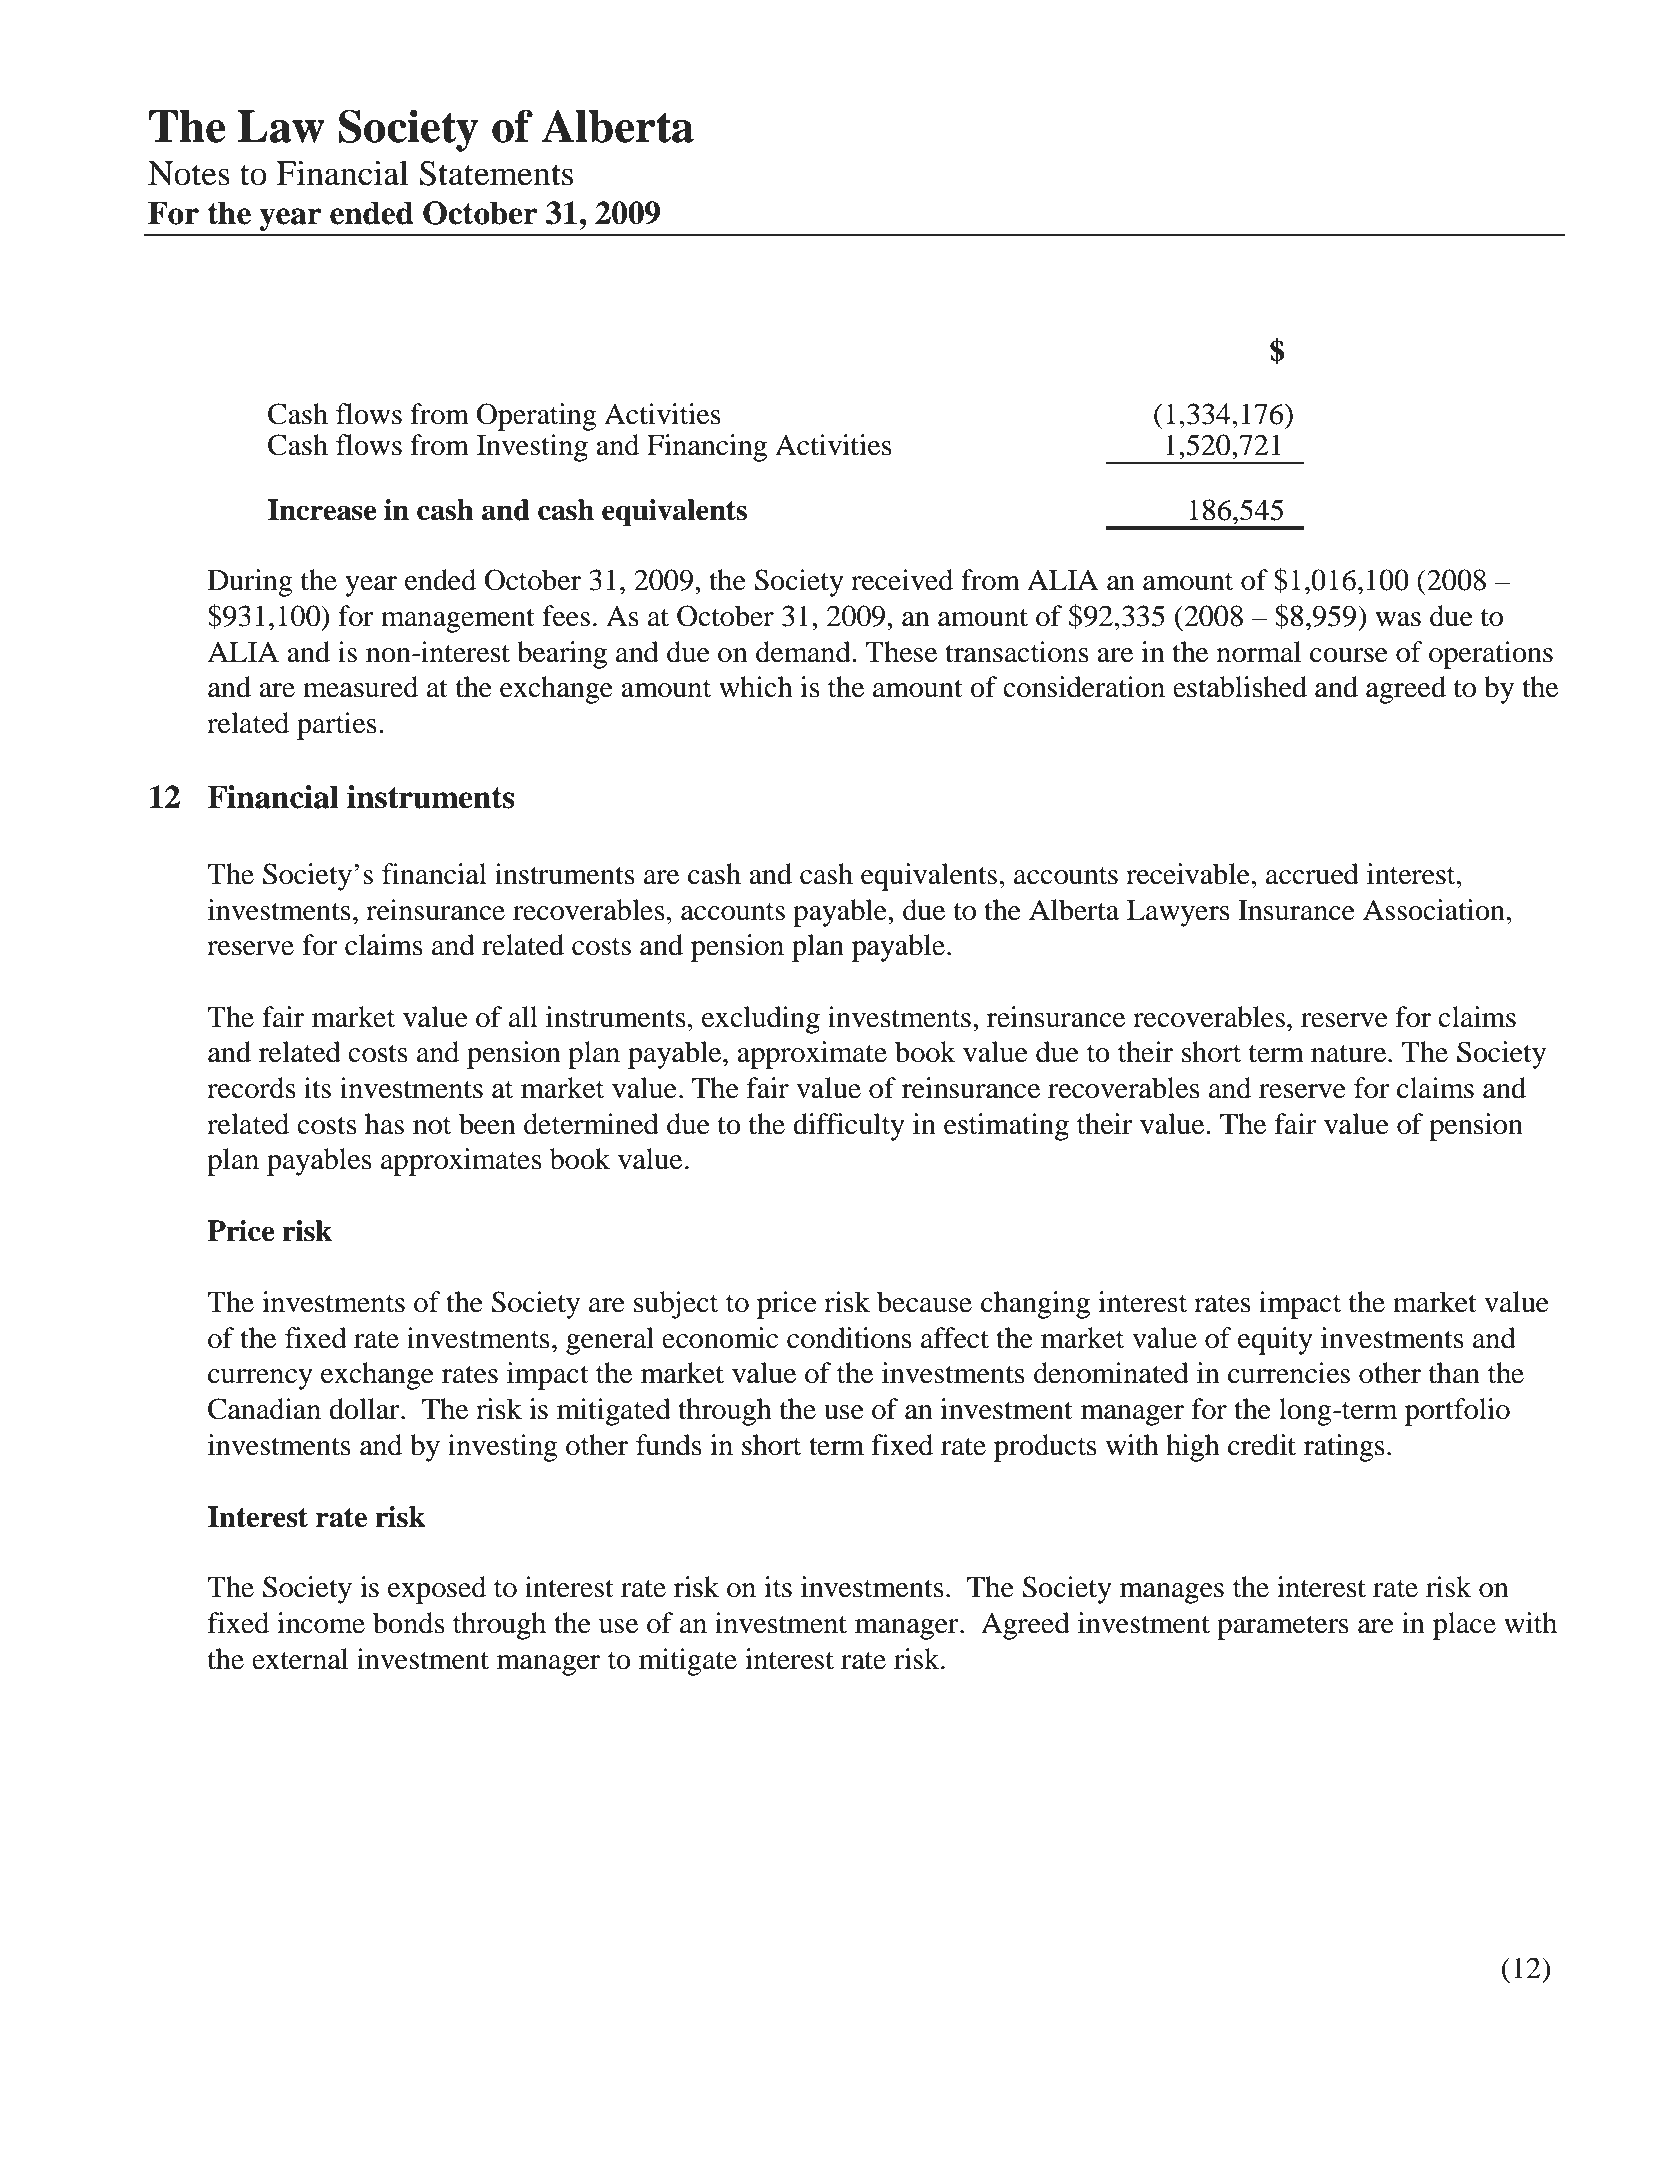  I want to click on parameters, so click(1283, 1628).
